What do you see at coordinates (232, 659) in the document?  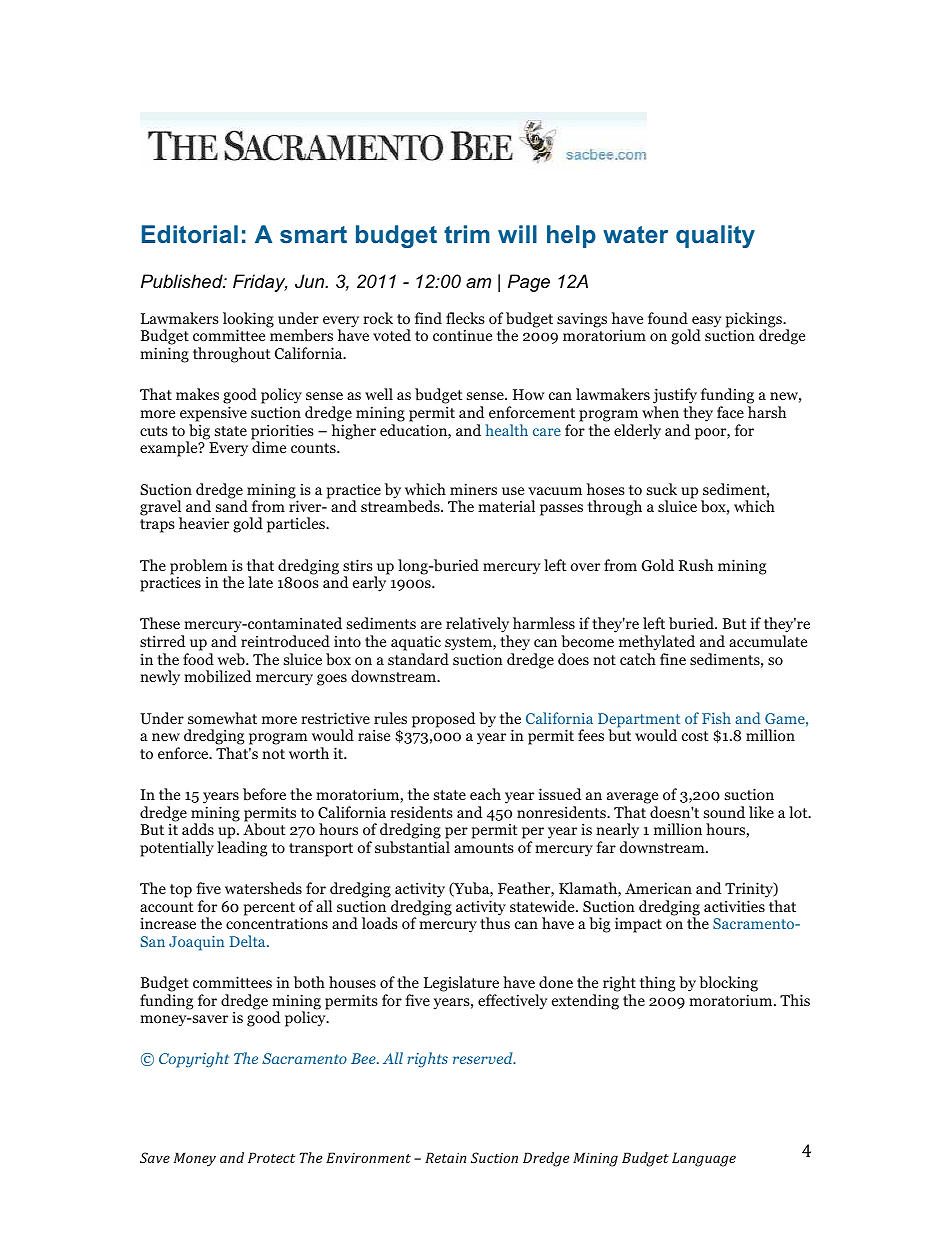 I see `web` at bounding box center [232, 659].
